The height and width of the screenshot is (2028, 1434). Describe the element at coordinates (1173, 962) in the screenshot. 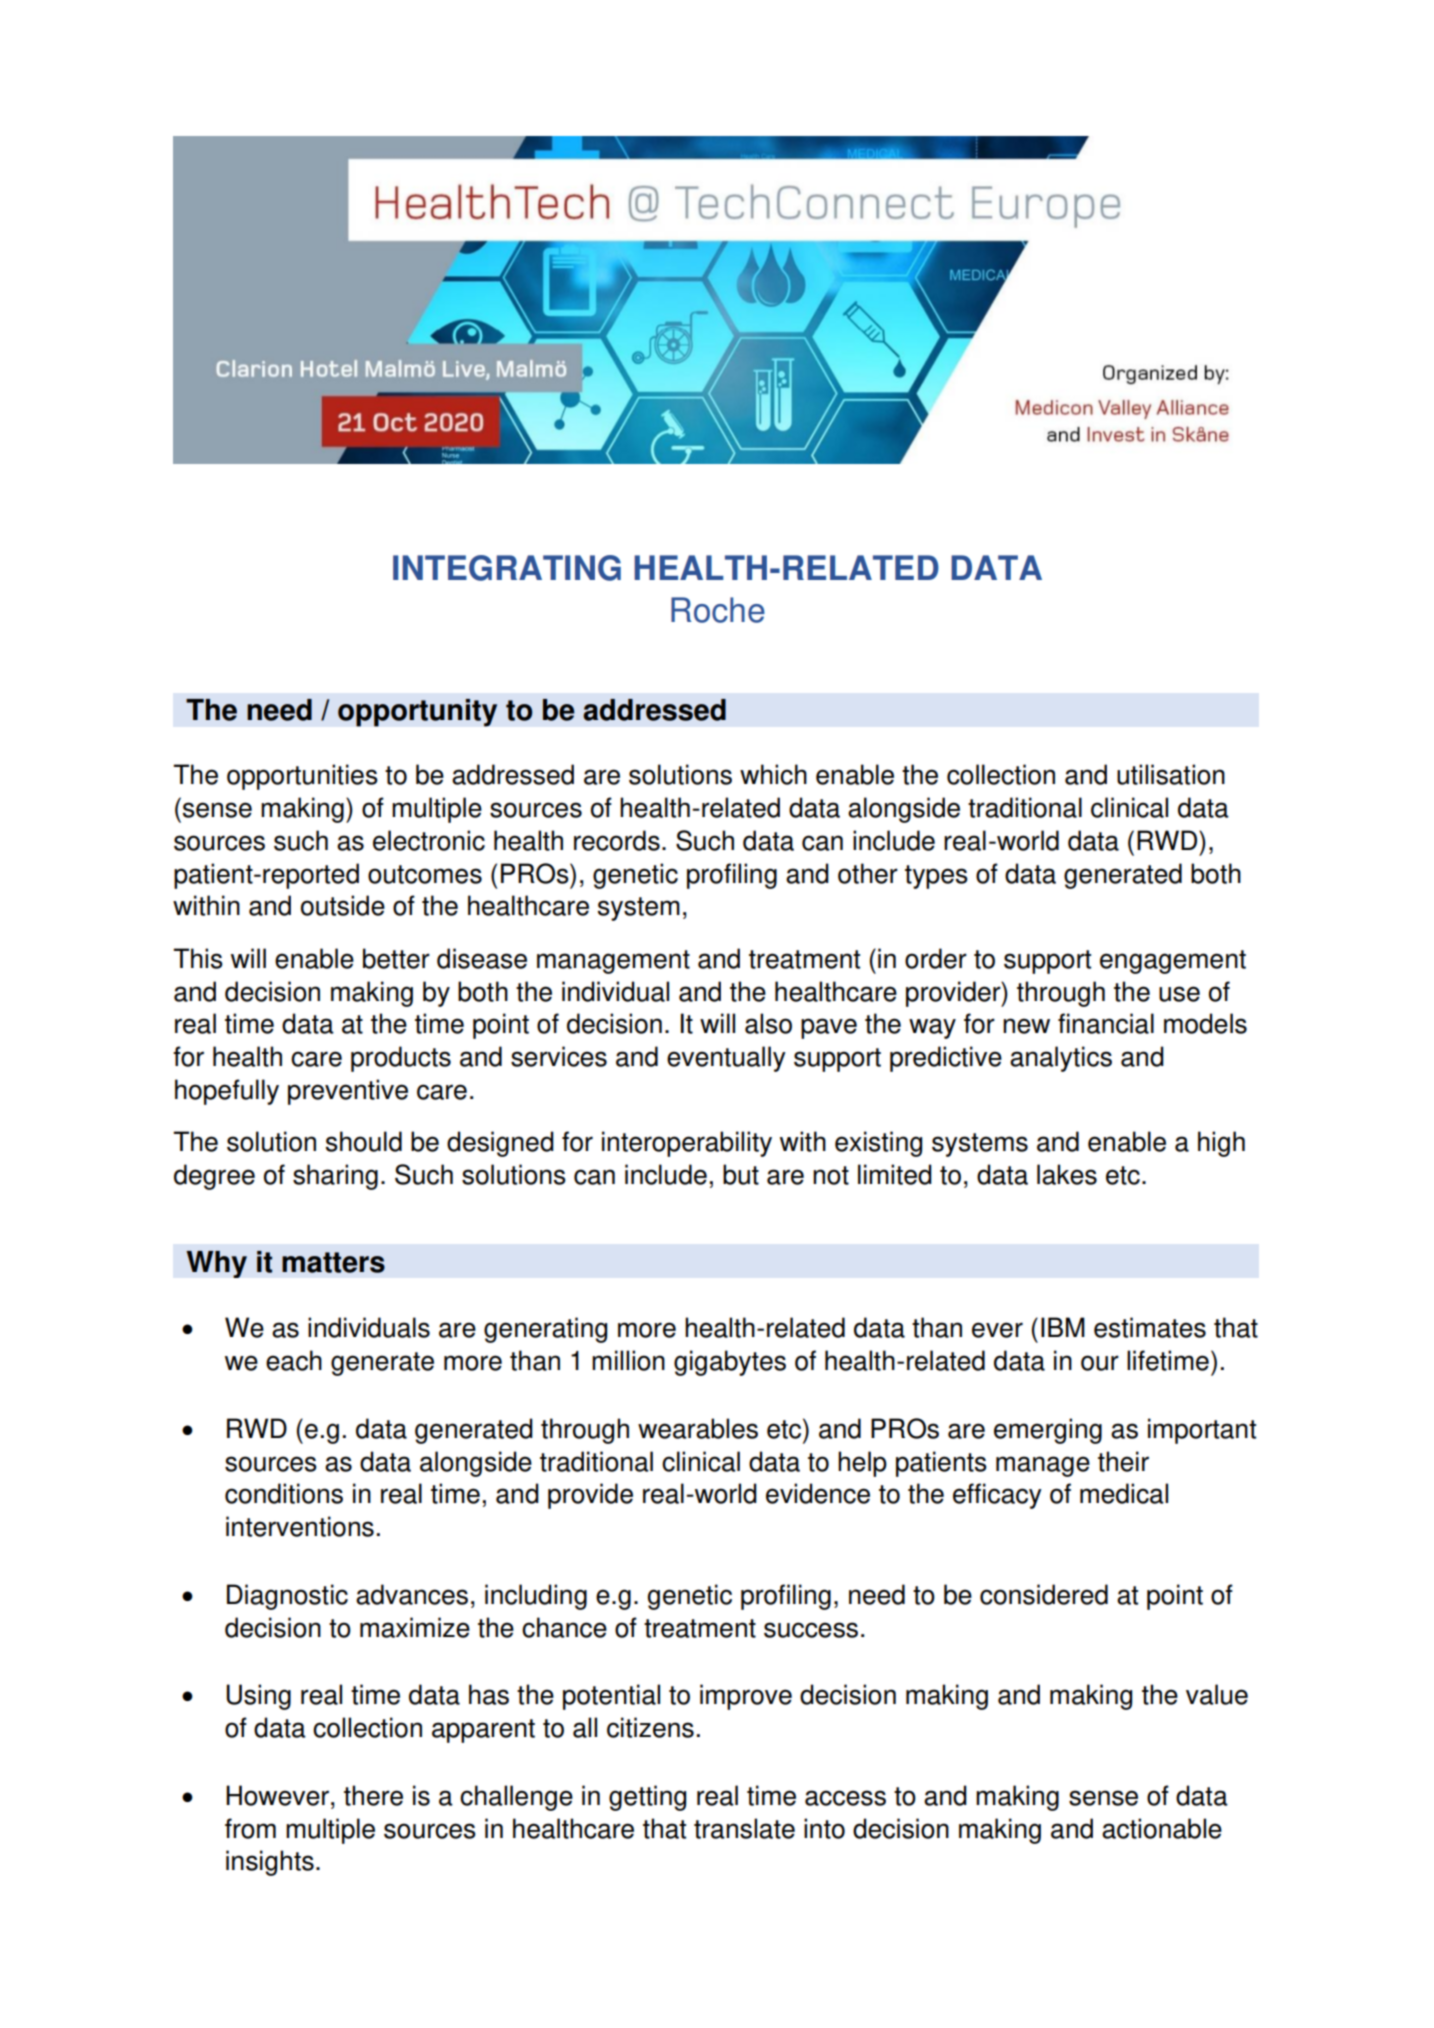

I see `engagement` at that location.
